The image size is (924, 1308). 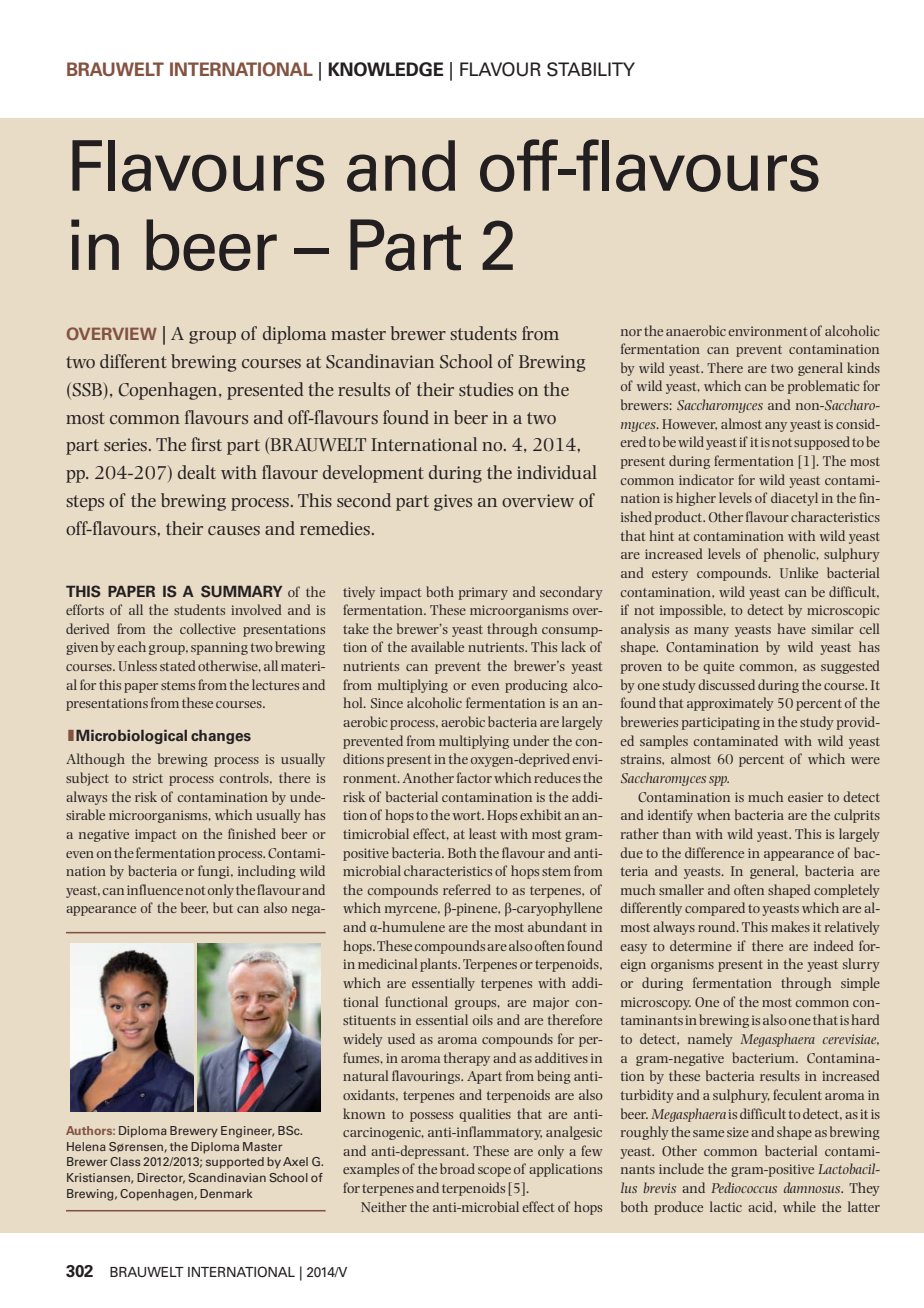 What do you see at coordinates (791, 628) in the screenshot?
I see `have` at bounding box center [791, 628].
